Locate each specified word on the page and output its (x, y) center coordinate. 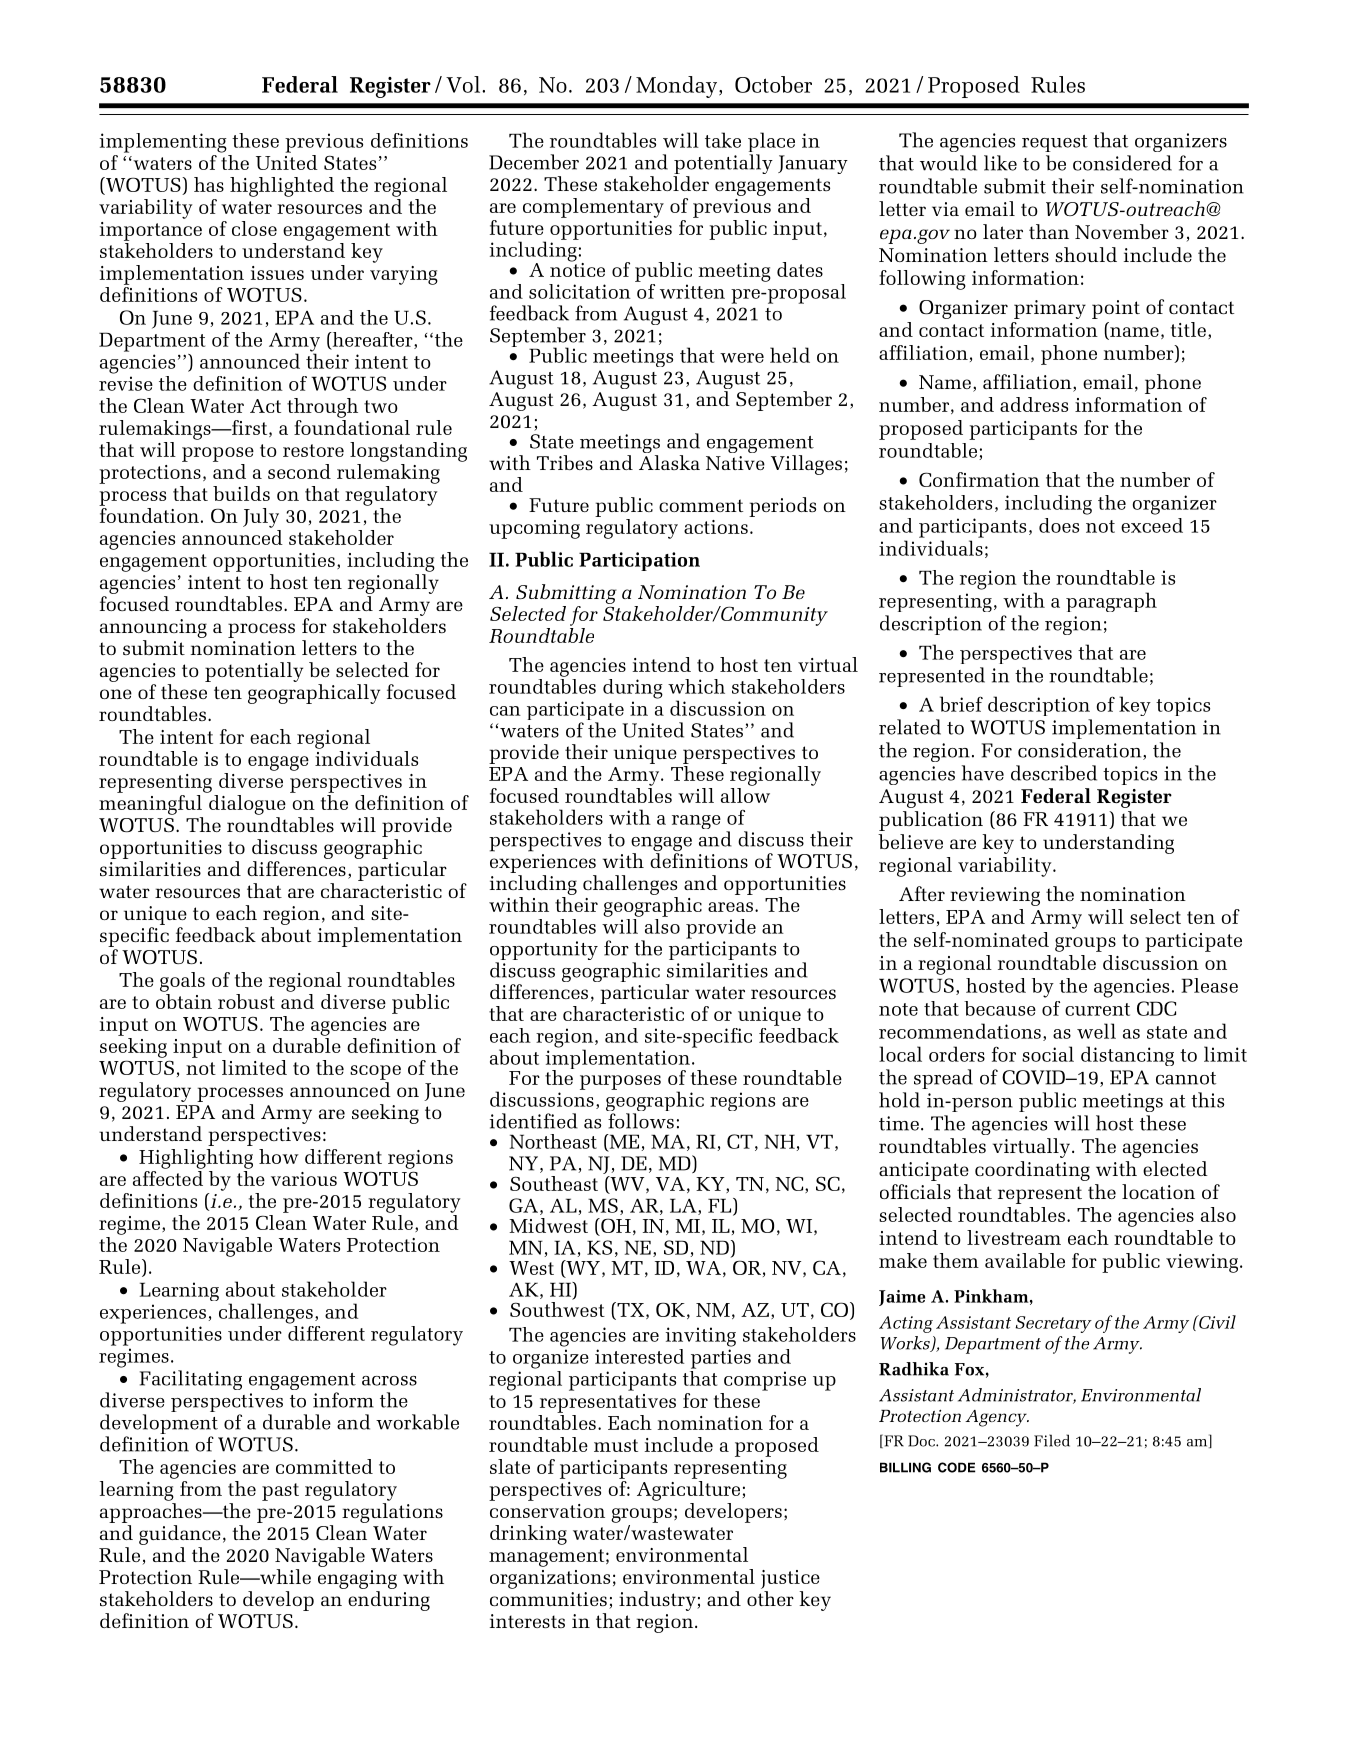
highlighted (282, 187)
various (304, 1179)
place (771, 143)
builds (241, 493)
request (1055, 143)
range (696, 822)
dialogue (247, 805)
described (1054, 773)
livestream (1014, 1237)
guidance (180, 1535)
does (1059, 525)
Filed (1052, 1440)
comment (701, 505)
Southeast (554, 1183)
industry (658, 1601)
